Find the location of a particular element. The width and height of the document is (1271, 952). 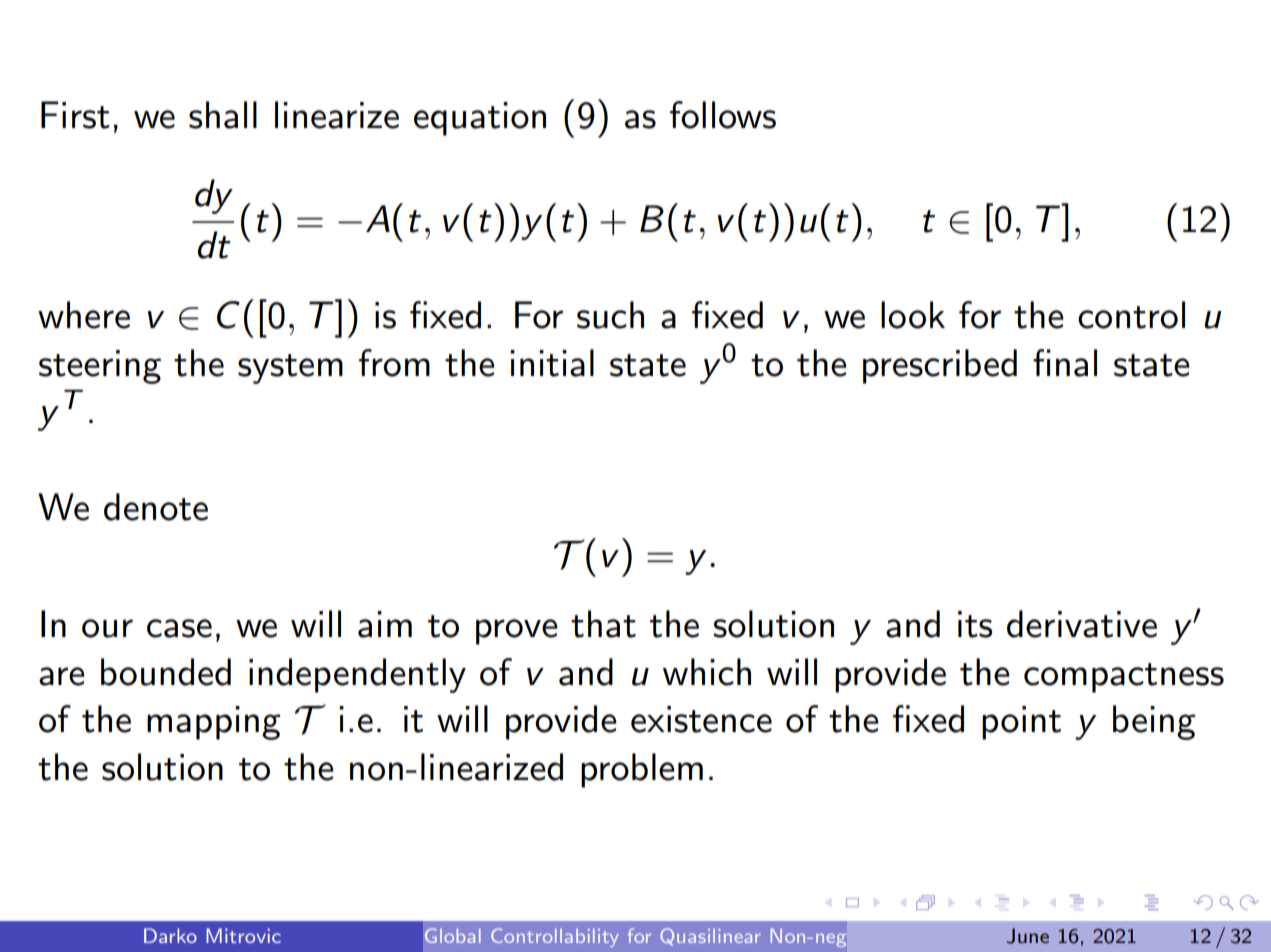

look is located at coordinates (913, 315).
